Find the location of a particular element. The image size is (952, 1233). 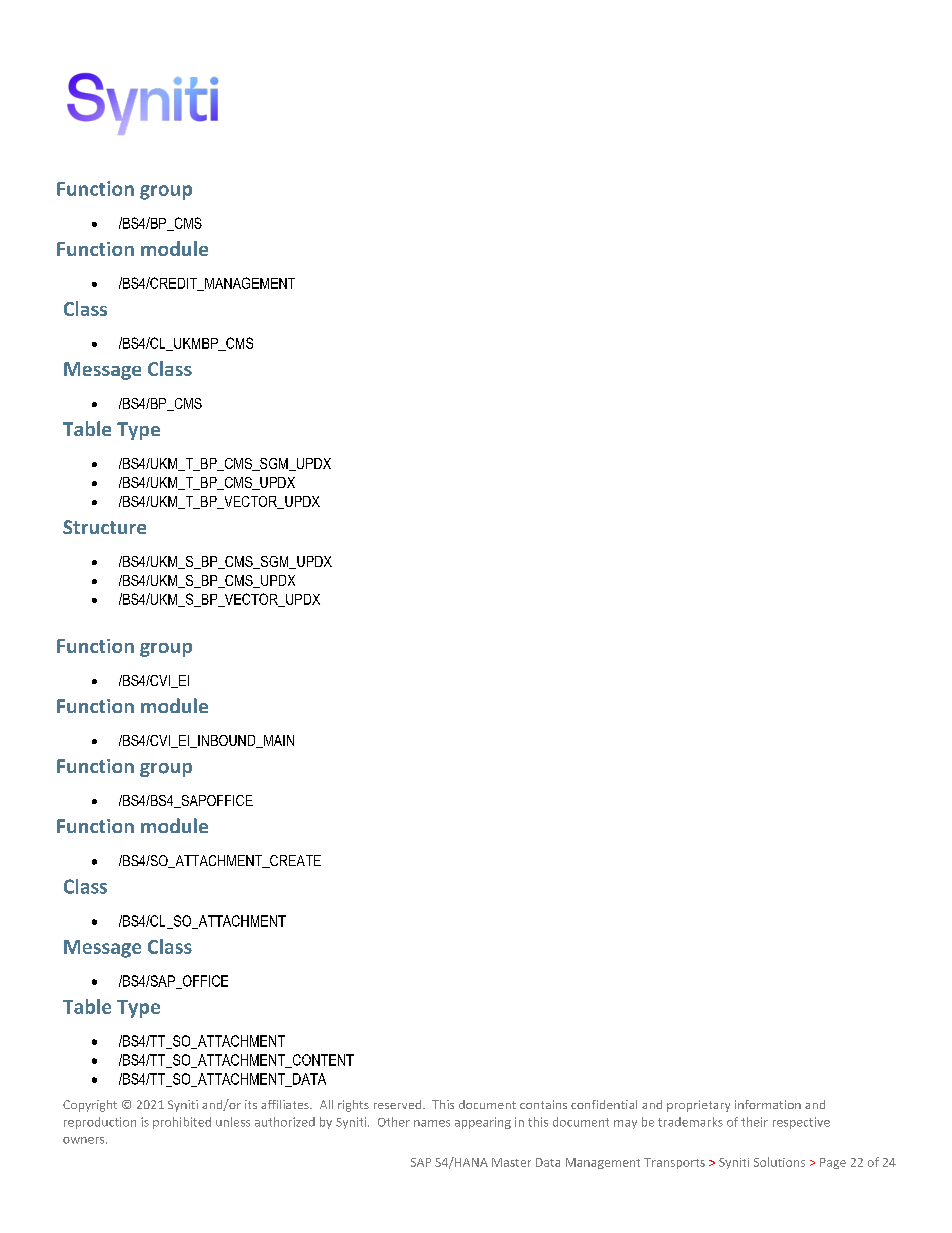

information is located at coordinates (768, 1104).
